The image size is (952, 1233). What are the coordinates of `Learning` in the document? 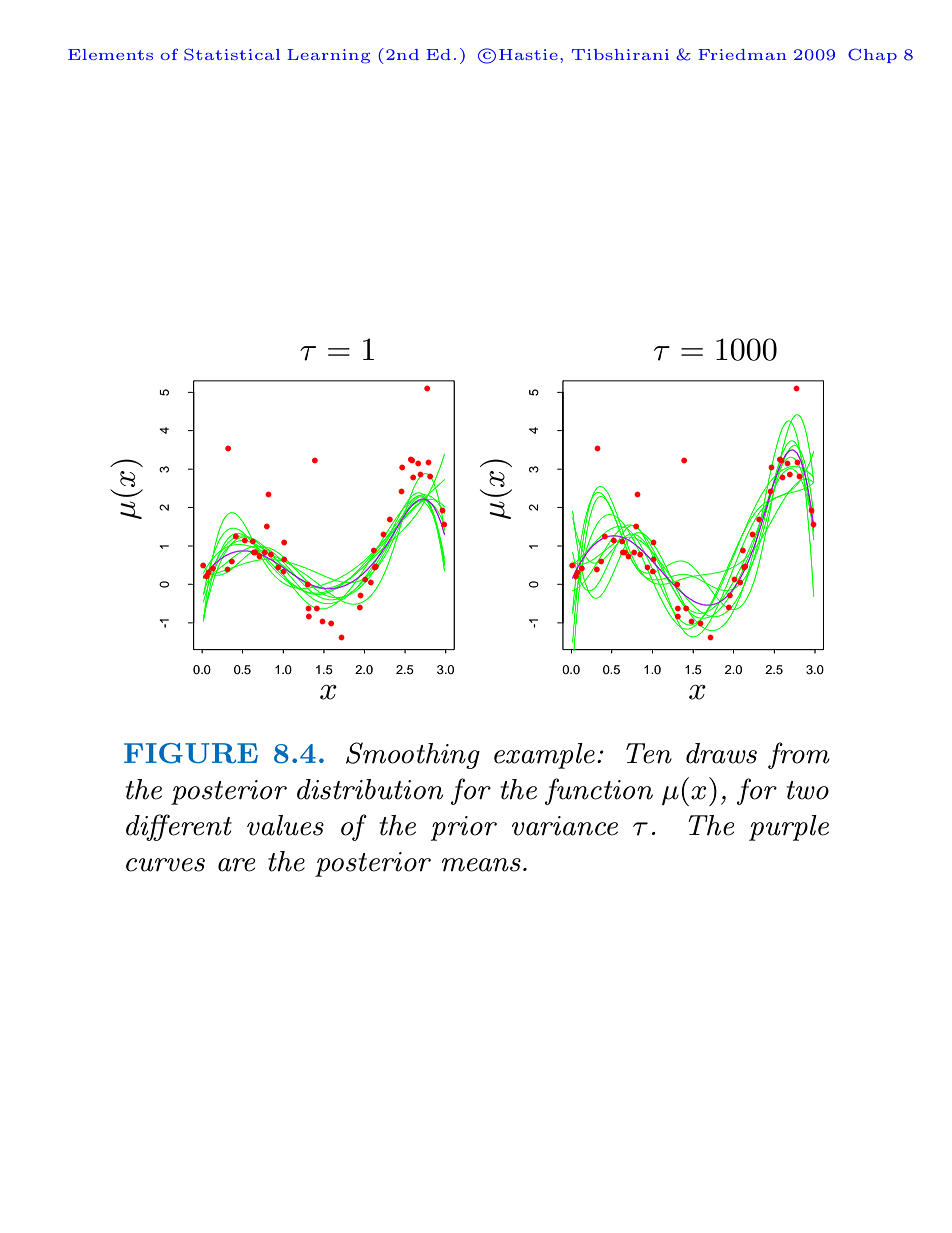 It's located at (329, 56).
